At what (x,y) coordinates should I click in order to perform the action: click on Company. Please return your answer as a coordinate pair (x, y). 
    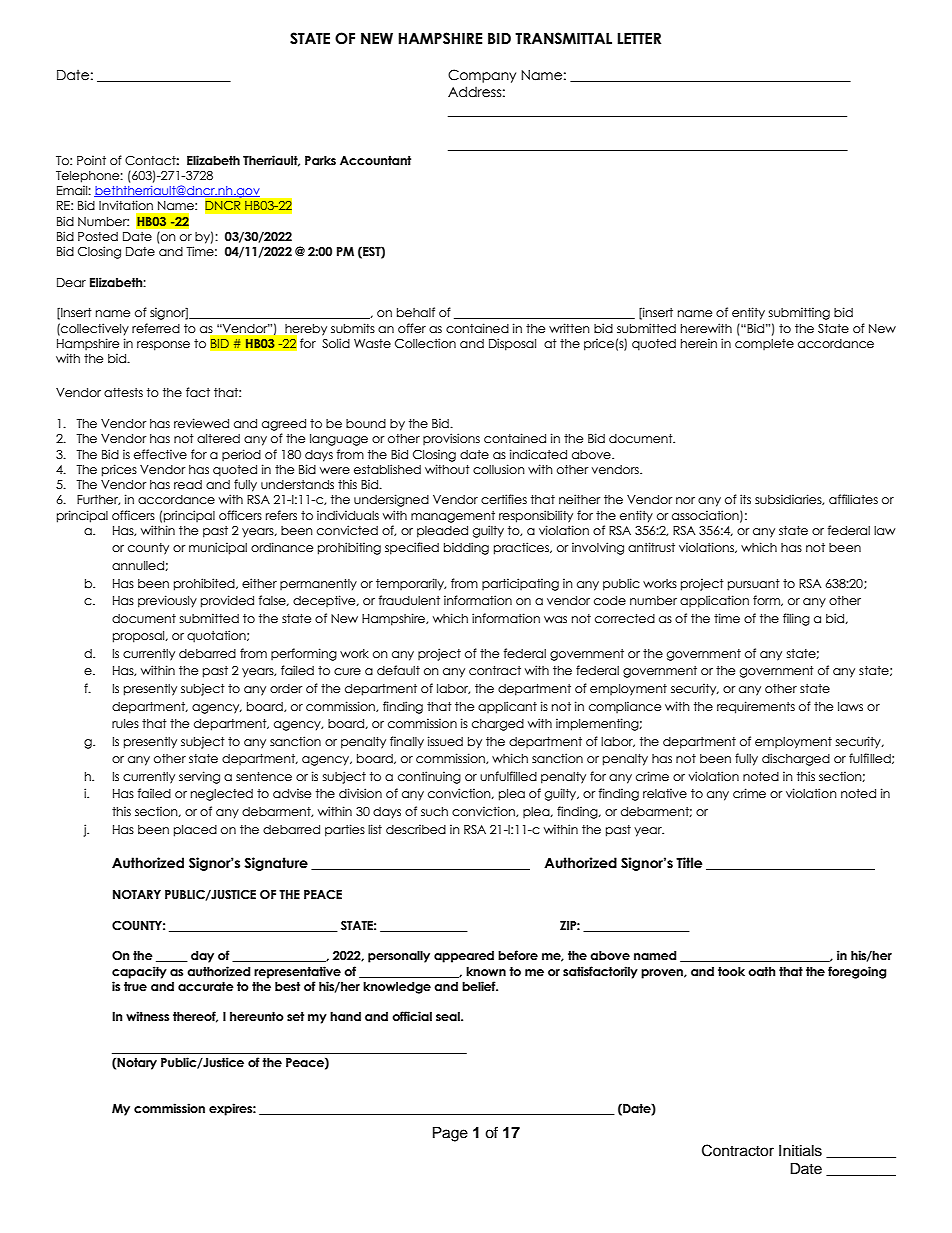
    Looking at the image, I should click on (482, 76).
